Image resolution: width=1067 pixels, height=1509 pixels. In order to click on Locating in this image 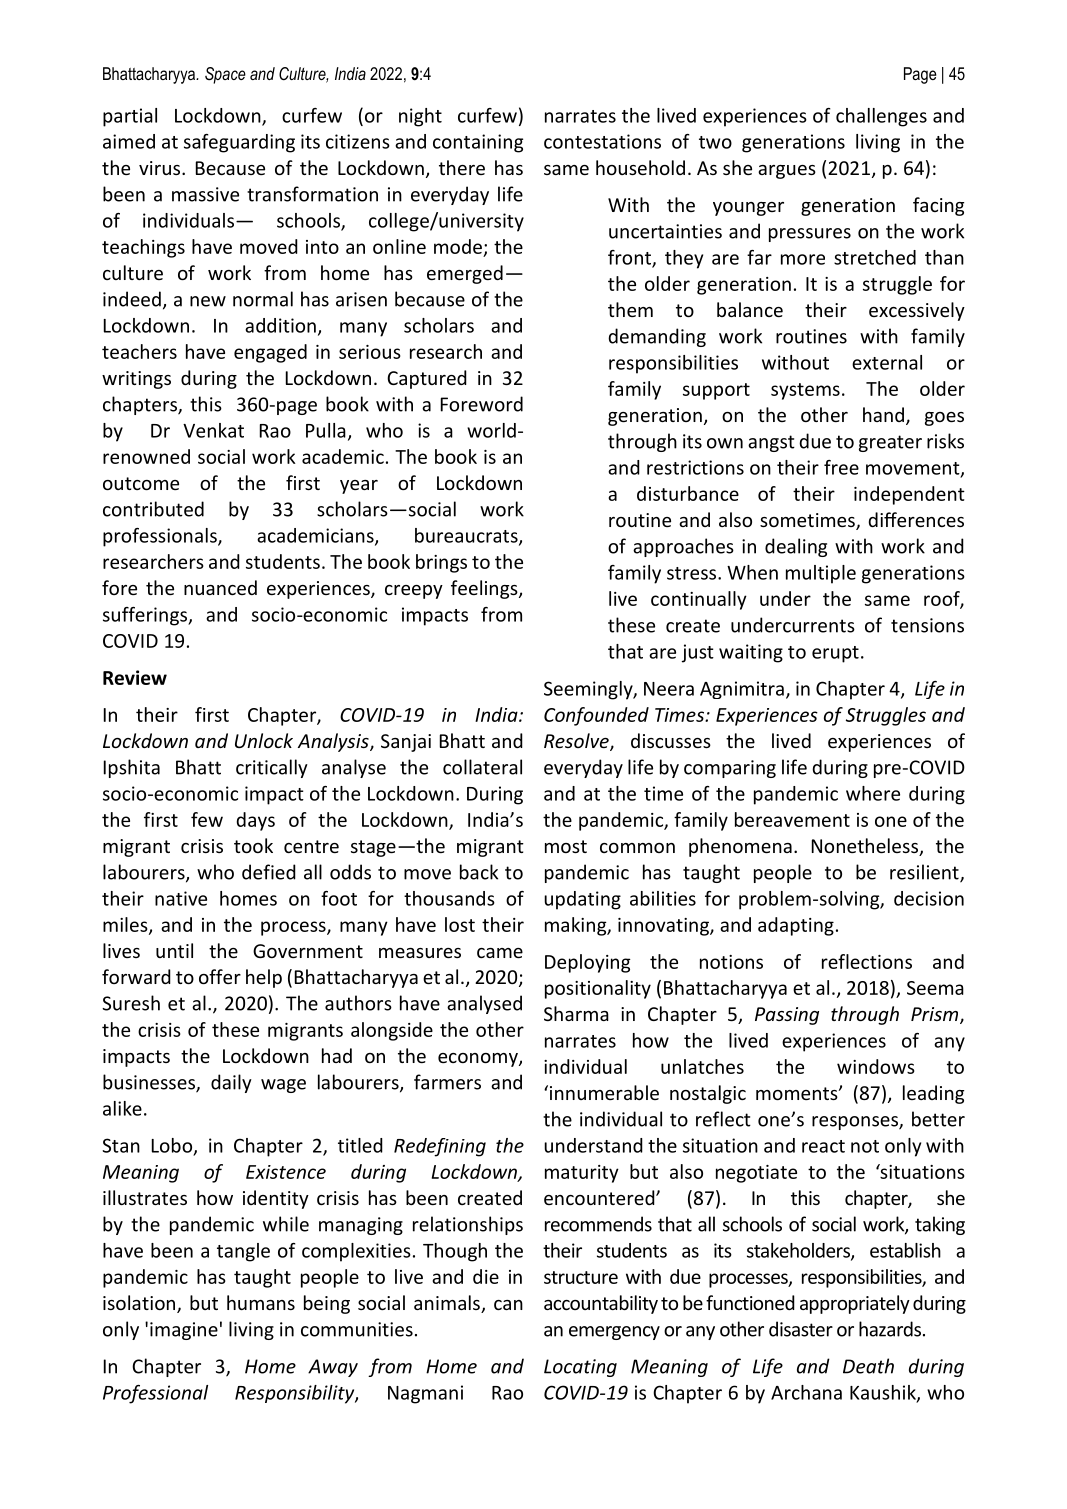, I will do `click(580, 1368)`.
